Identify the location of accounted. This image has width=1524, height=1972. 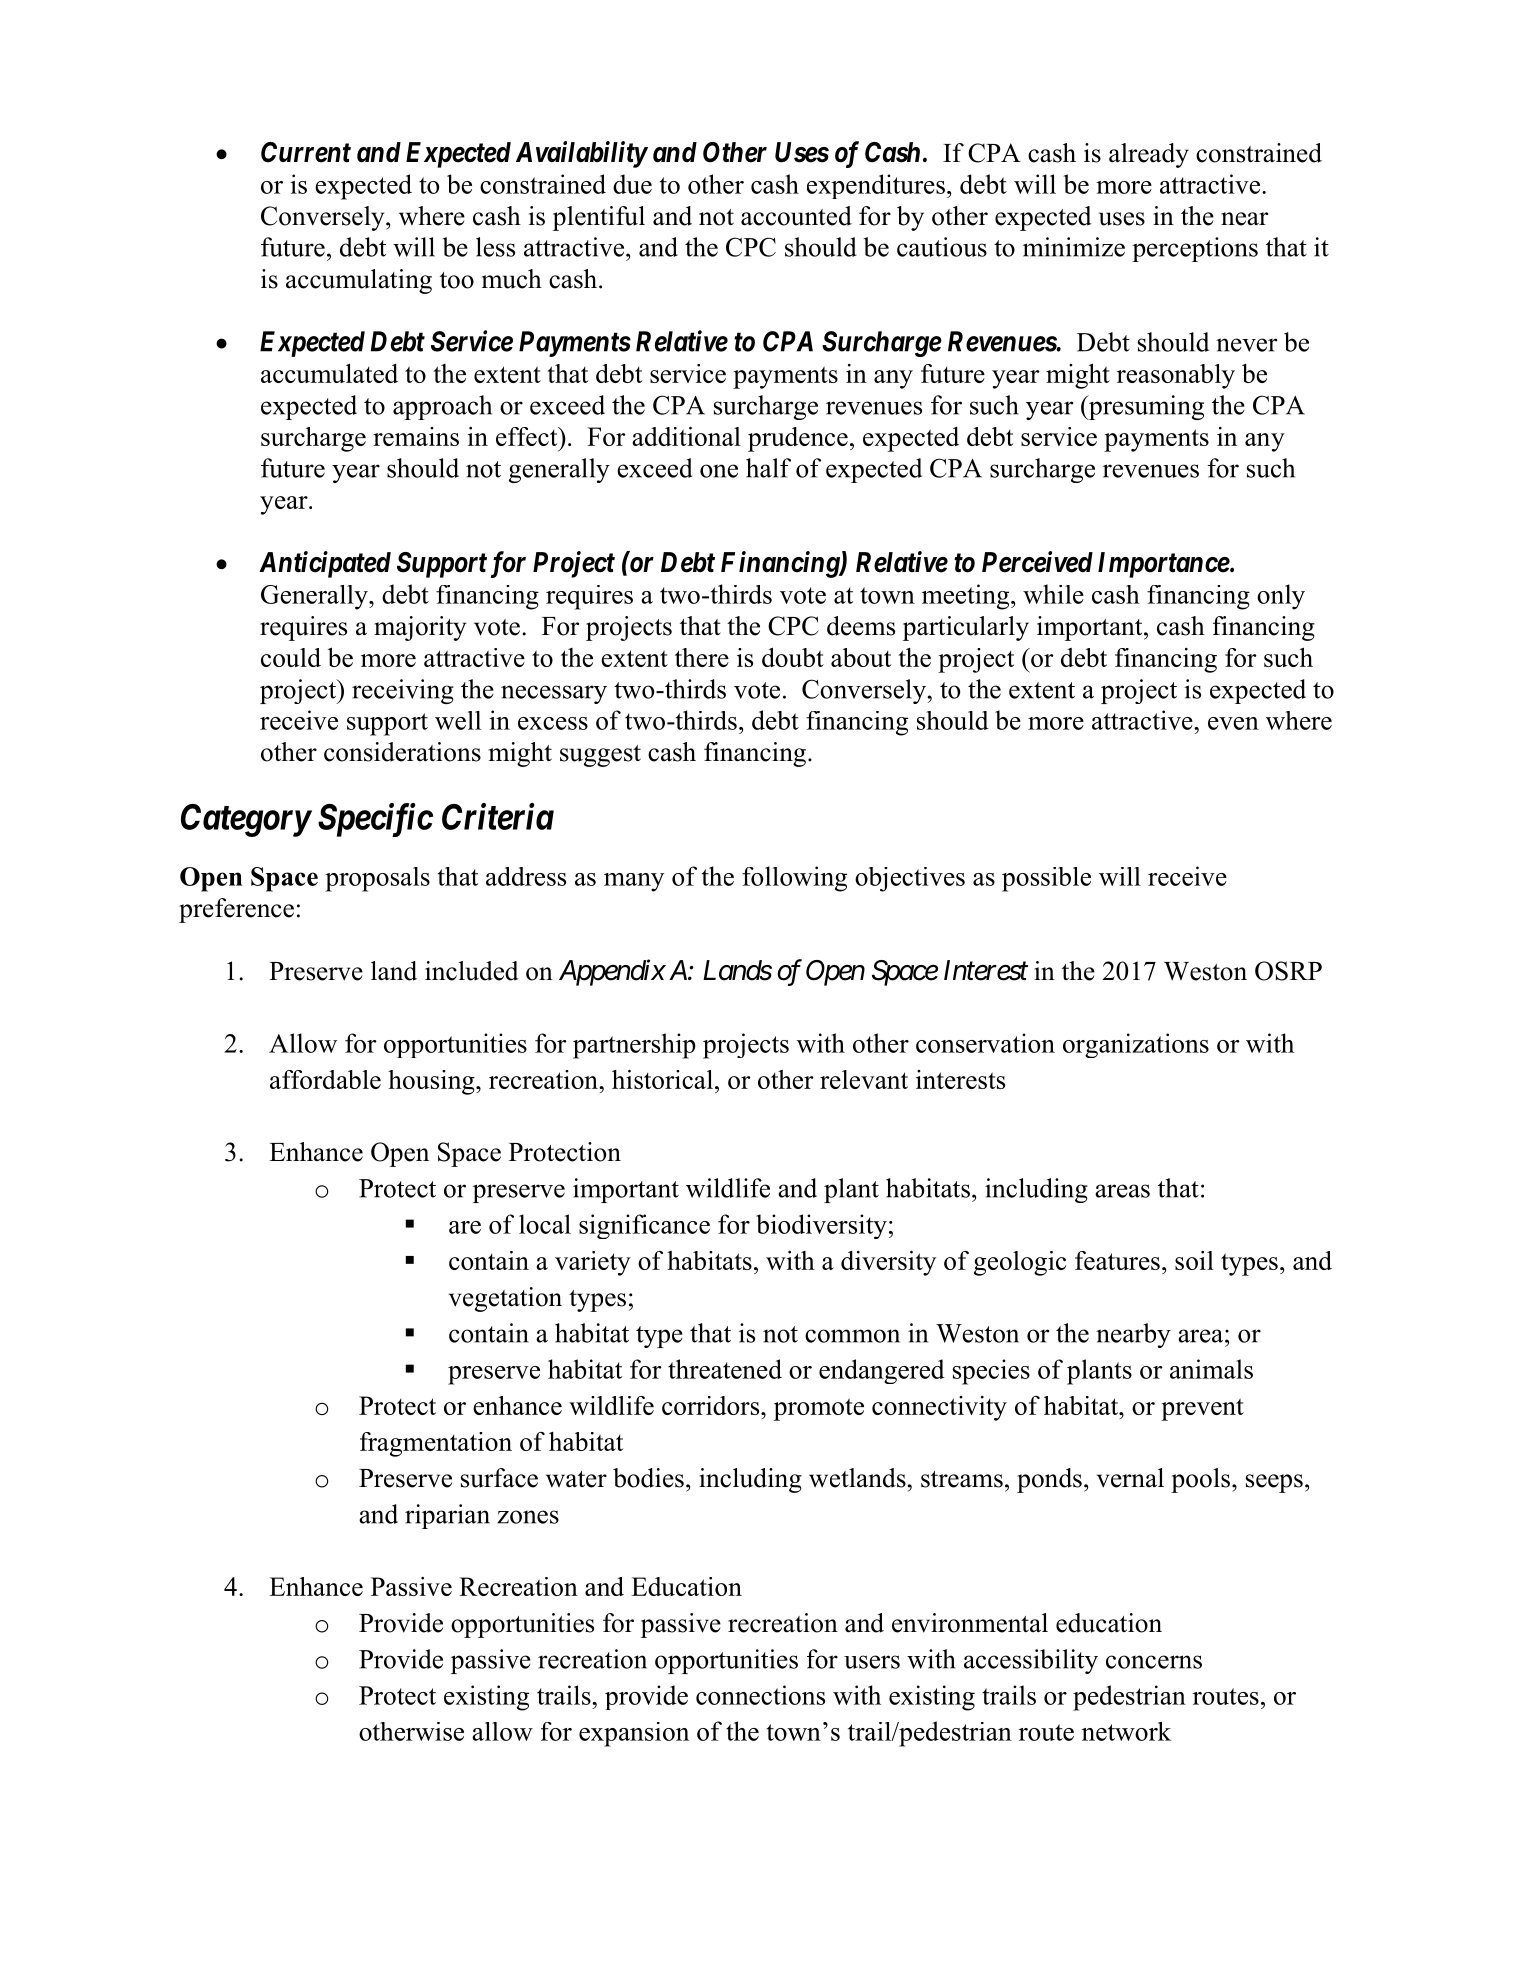
(796, 216).
